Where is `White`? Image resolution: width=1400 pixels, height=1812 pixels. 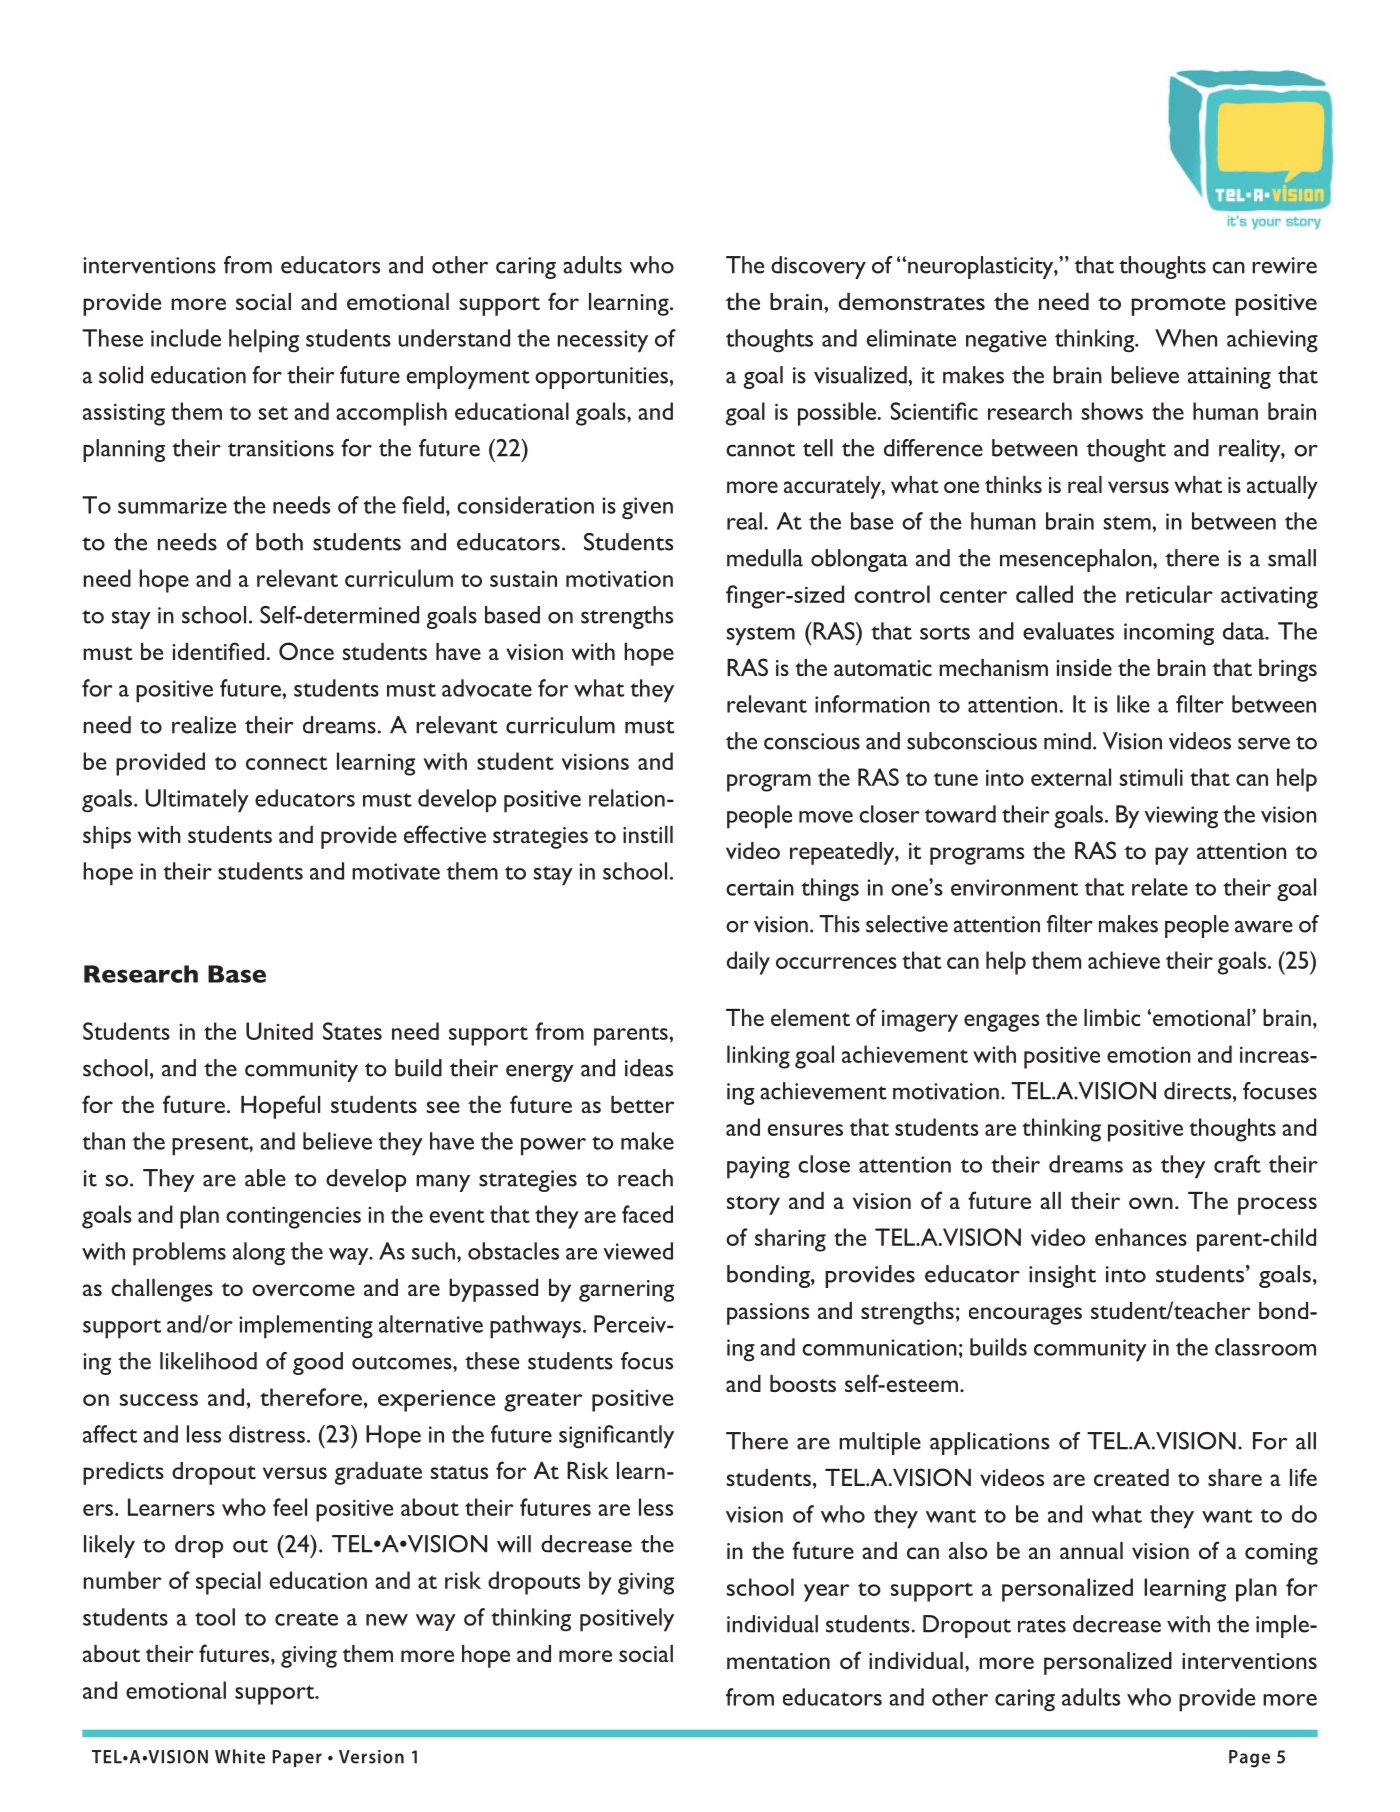 White is located at coordinates (240, 1756).
